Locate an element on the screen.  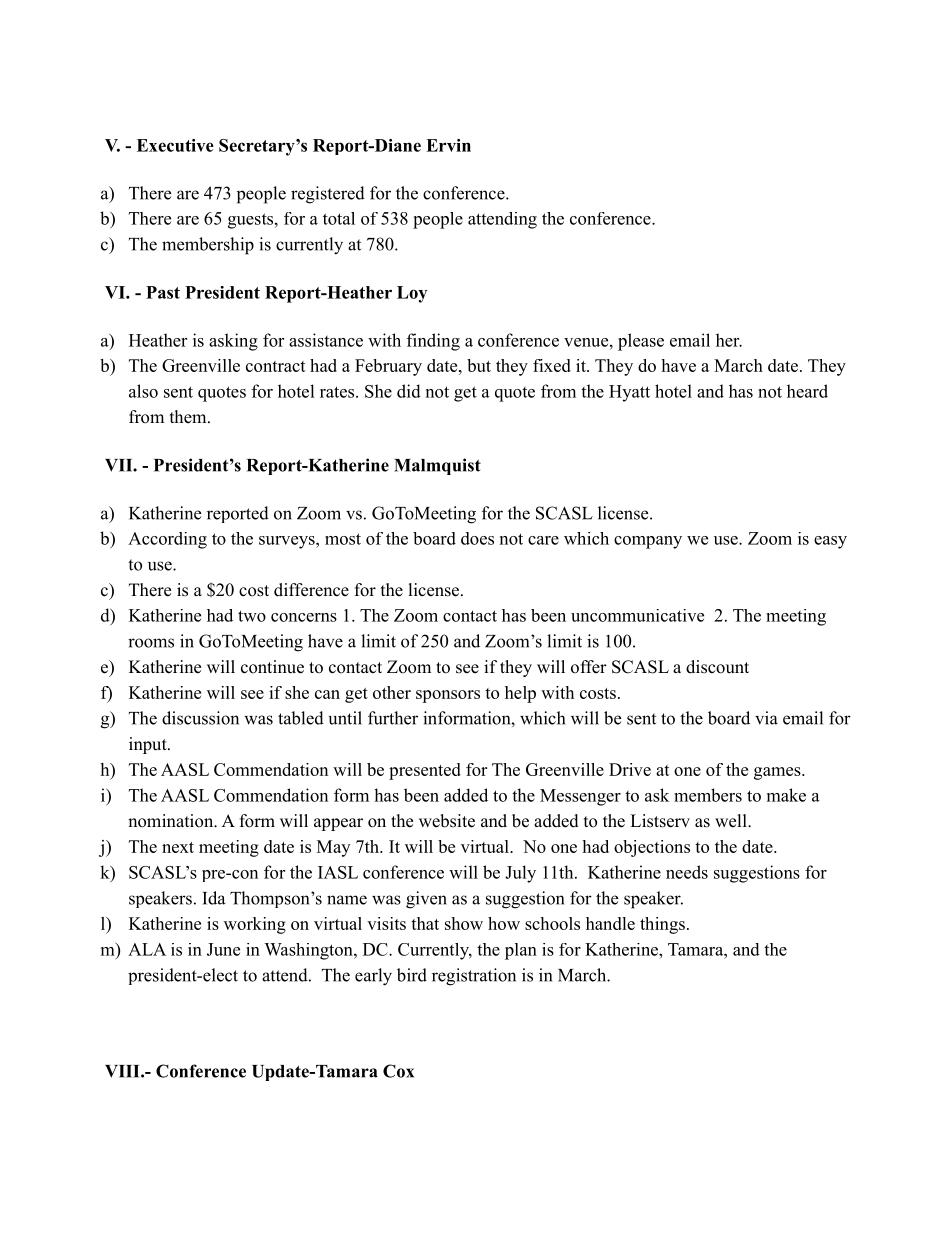
please is located at coordinates (641, 342).
